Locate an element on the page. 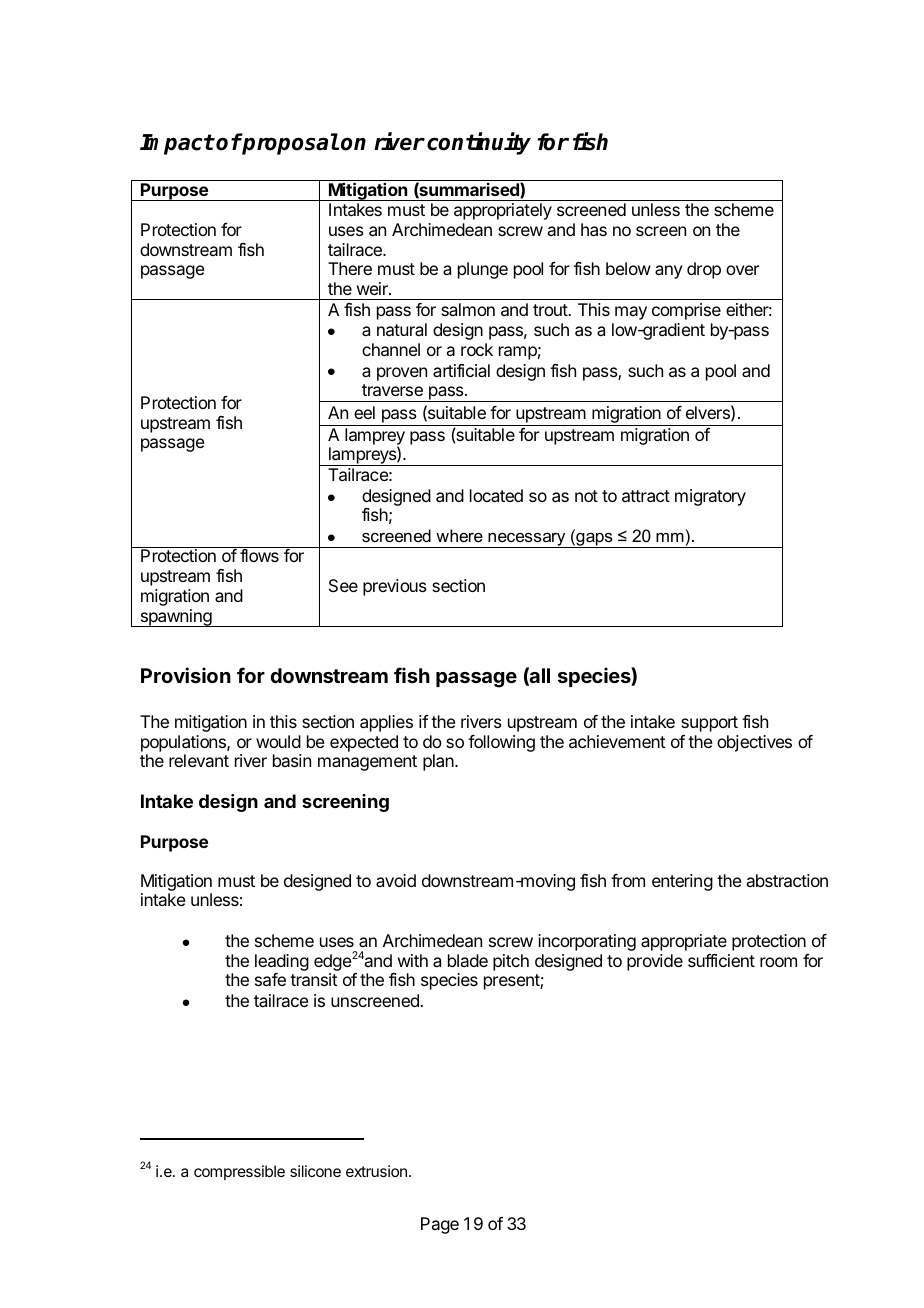  Provision is located at coordinates (186, 675).
